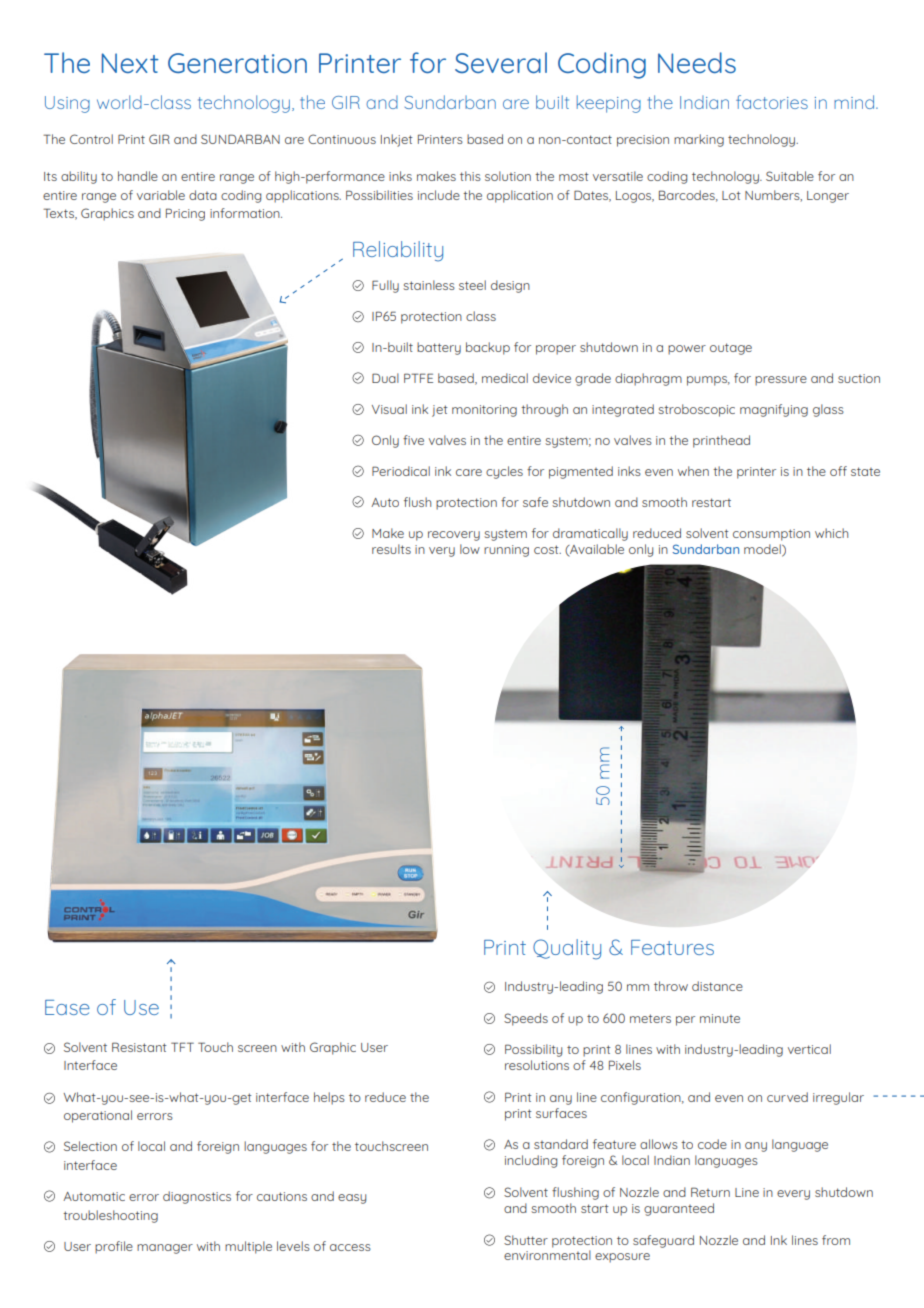 Image resolution: width=924 pixels, height=1308 pixels. What do you see at coordinates (710, 1192) in the image?
I see `Return` at bounding box center [710, 1192].
